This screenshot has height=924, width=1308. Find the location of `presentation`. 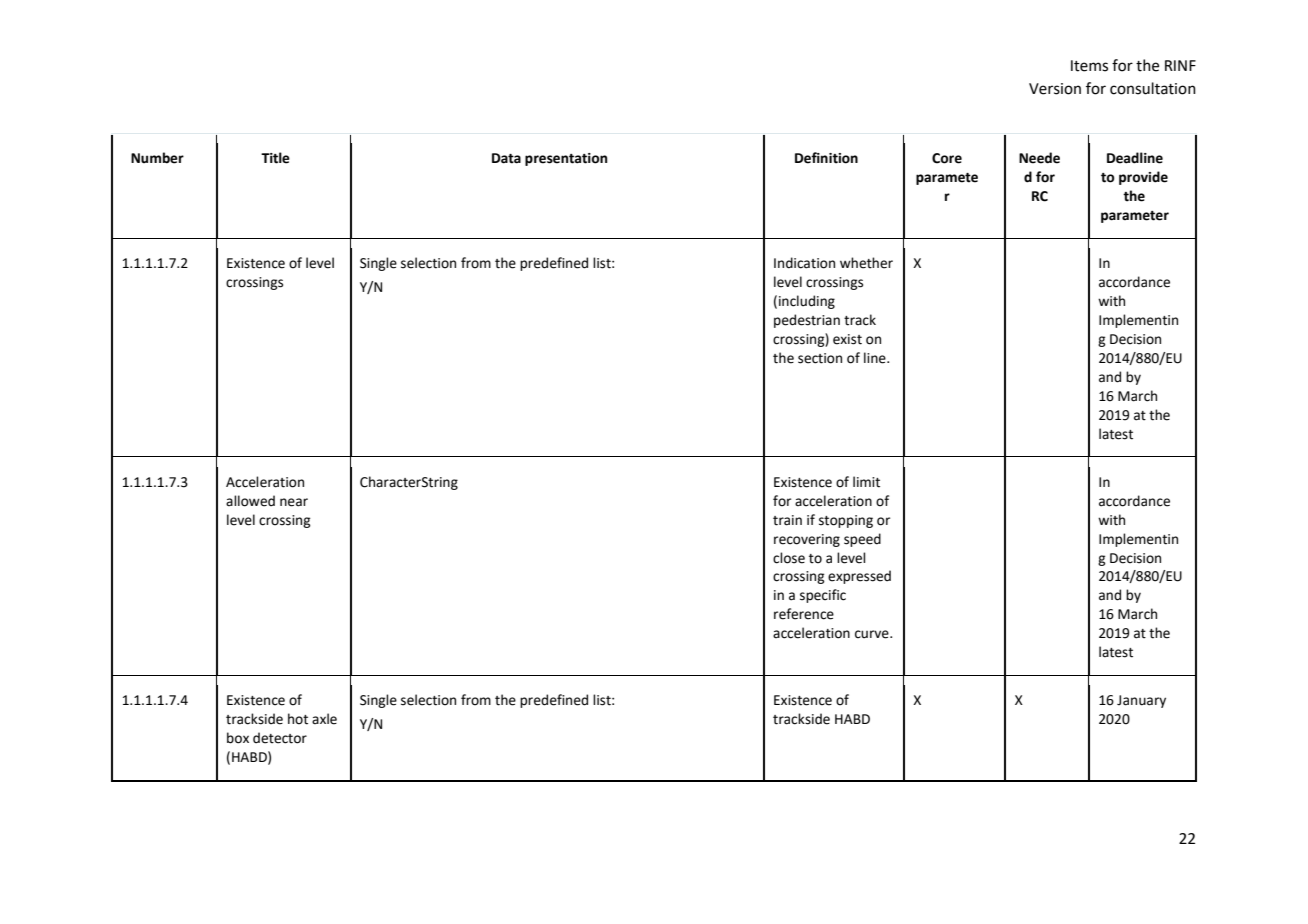

presentation is located at coordinates (566, 159).
